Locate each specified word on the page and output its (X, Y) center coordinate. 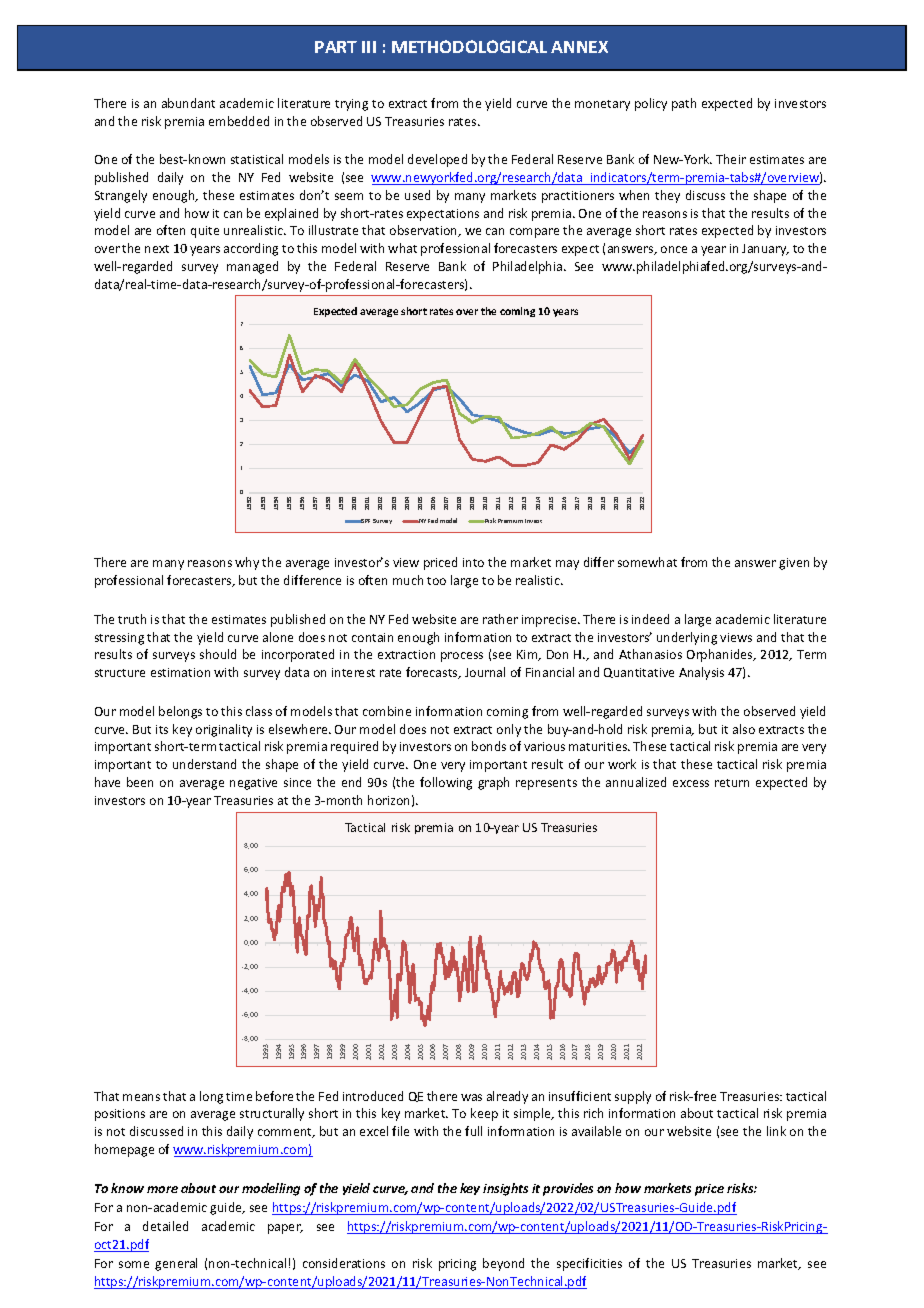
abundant (188, 103)
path (684, 104)
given (794, 564)
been (140, 782)
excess (691, 783)
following (446, 783)
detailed (165, 1226)
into (473, 562)
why (247, 563)
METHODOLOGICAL (469, 46)
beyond (503, 1264)
